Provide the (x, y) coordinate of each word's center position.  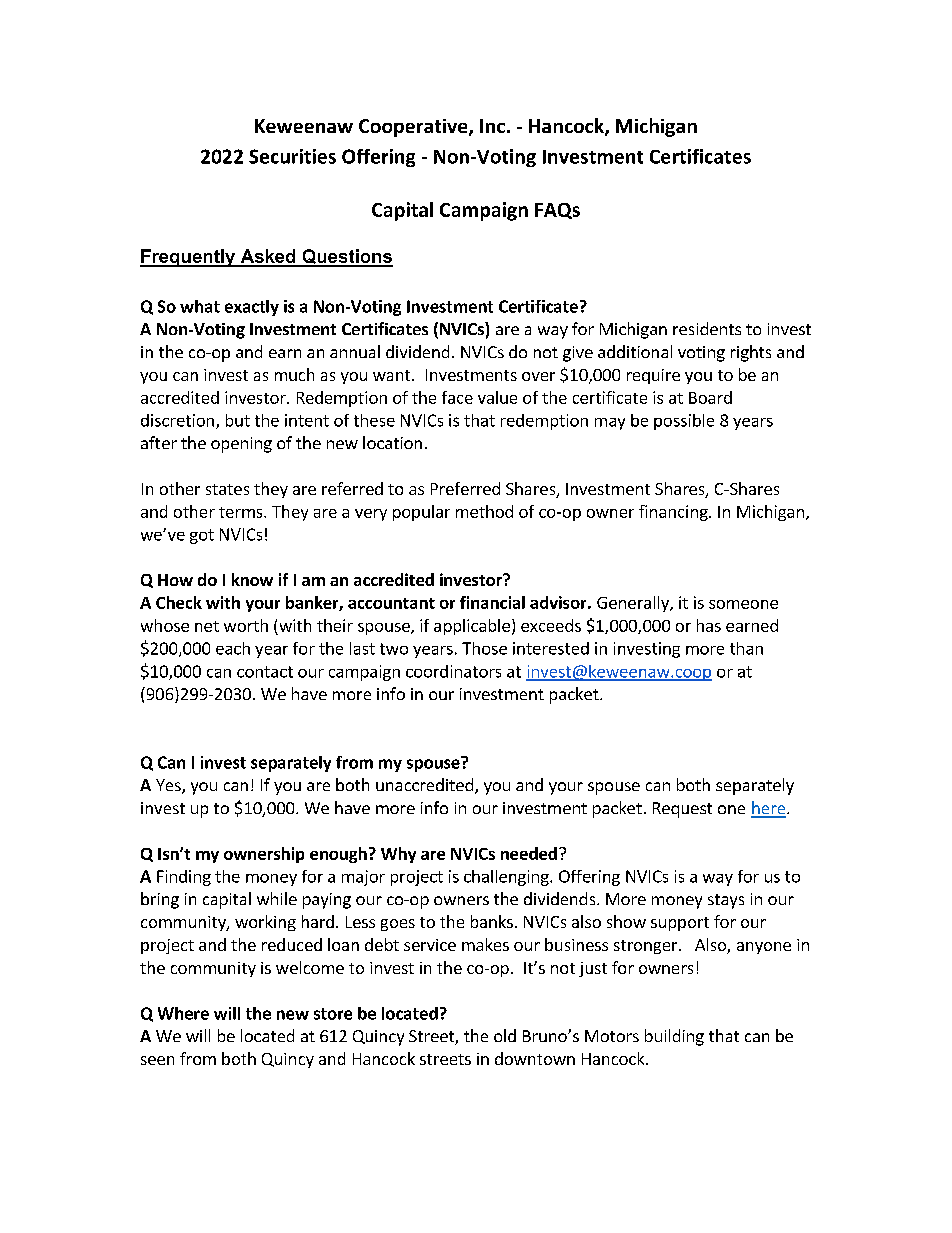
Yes (169, 786)
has (709, 625)
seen (157, 1060)
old (505, 1035)
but (238, 420)
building (674, 1037)
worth (246, 625)
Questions (346, 258)
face (457, 397)
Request (682, 810)
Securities (292, 156)
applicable (472, 627)
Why (398, 855)
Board (710, 397)
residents (707, 328)
